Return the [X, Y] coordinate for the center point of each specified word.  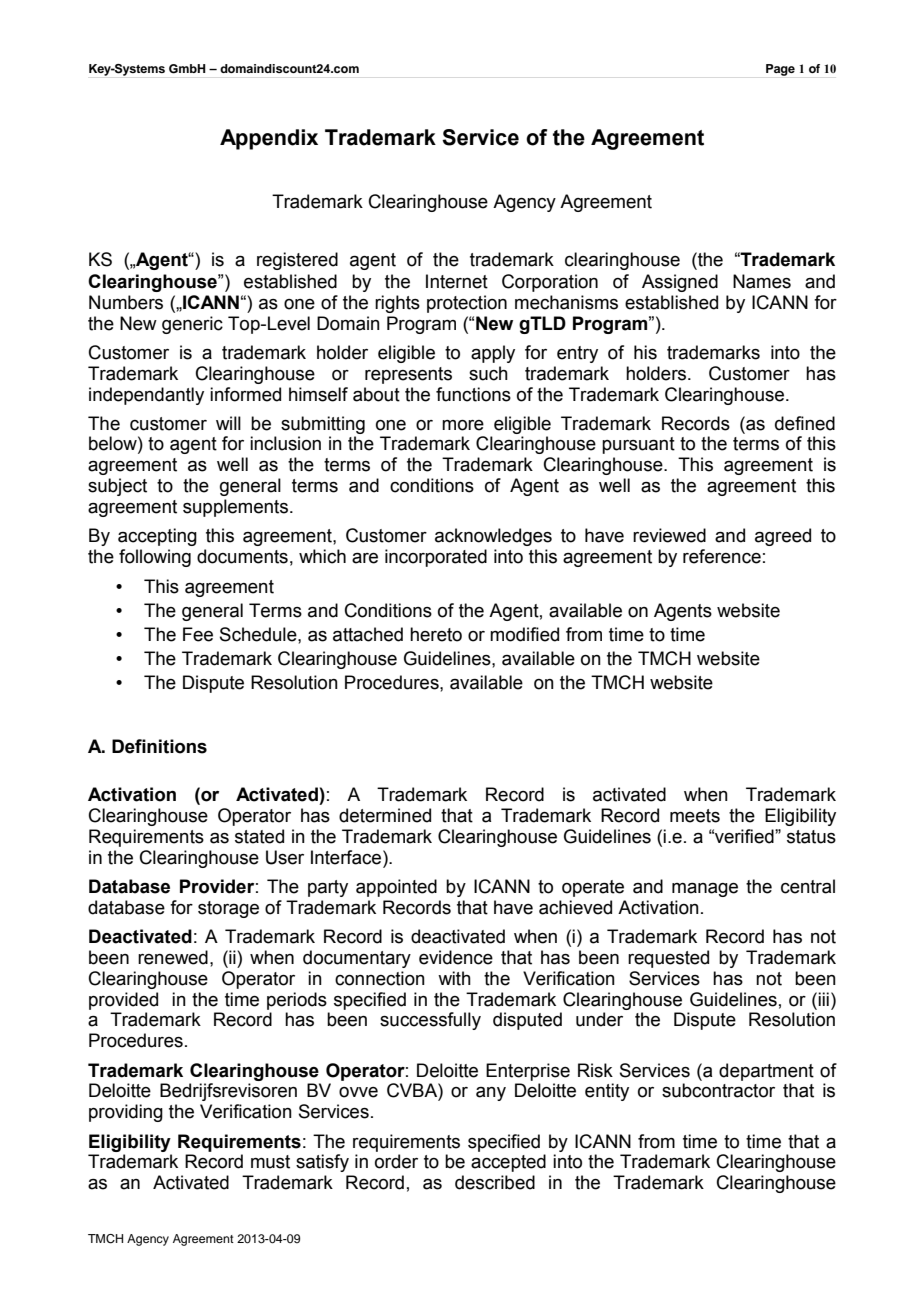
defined [805, 423]
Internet [457, 281]
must [270, 1162]
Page [780, 70]
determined [385, 815]
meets [695, 816]
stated [259, 836]
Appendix [269, 139]
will [228, 423]
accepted [508, 1163]
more [463, 425]
